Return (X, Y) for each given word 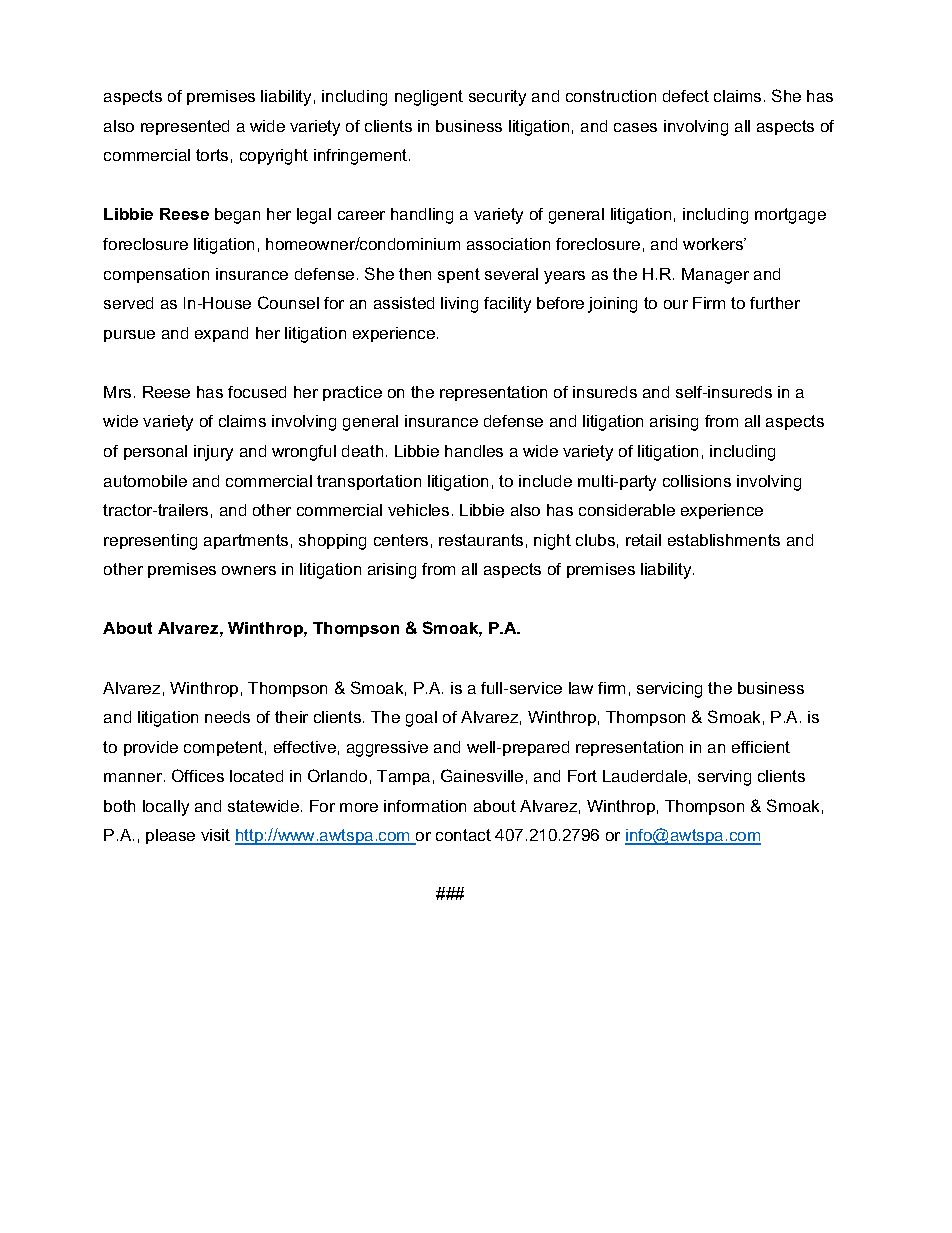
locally (166, 808)
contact (463, 835)
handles (474, 451)
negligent (429, 98)
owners (249, 570)
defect (686, 96)
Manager (715, 276)
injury (213, 453)
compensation (156, 275)
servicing (669, 690)
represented (185, 127)
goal (421, 719)
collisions (697, 481)
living (459, 305)
